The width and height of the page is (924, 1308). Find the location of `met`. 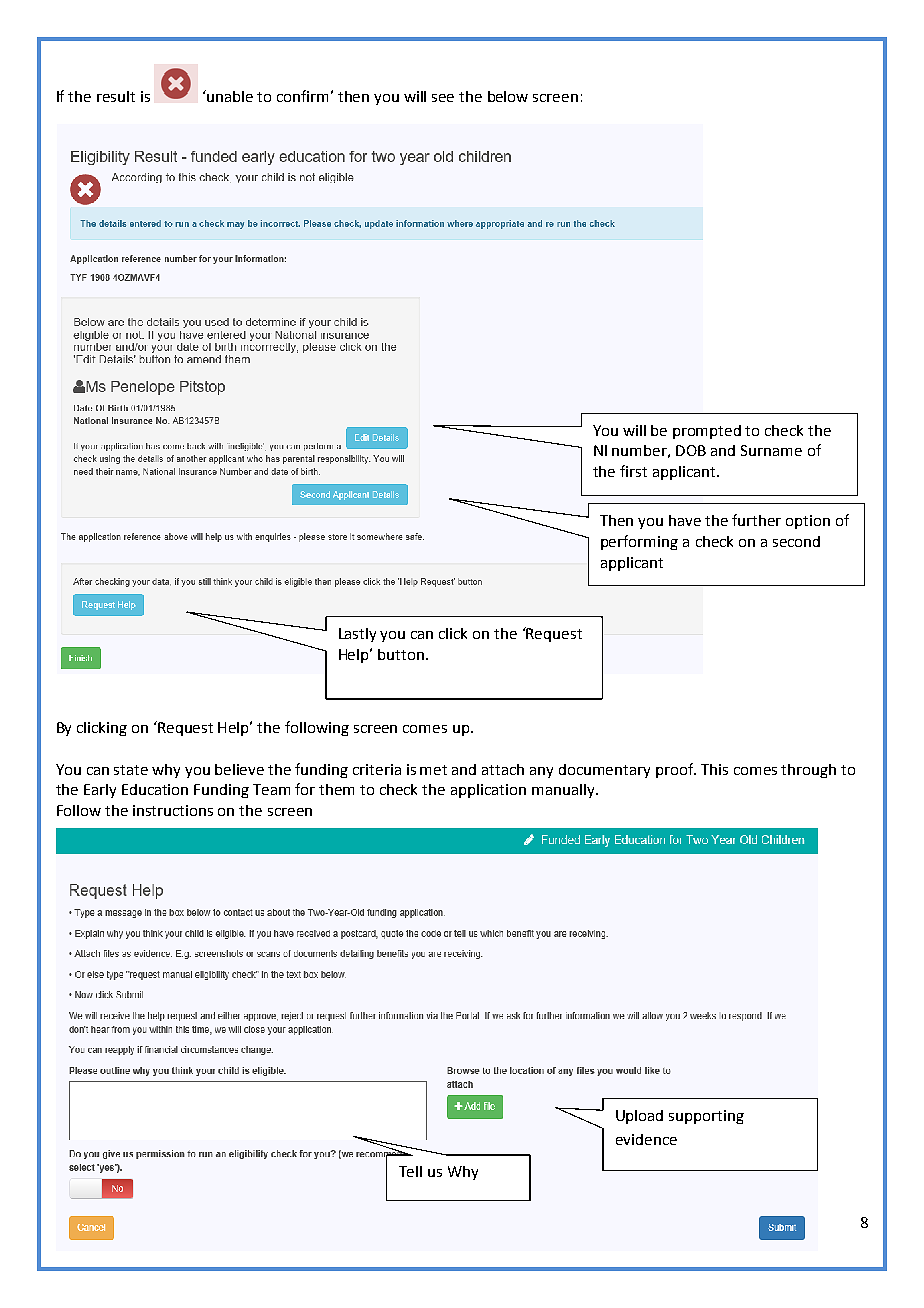

met is located at coordinates (433, 770).
